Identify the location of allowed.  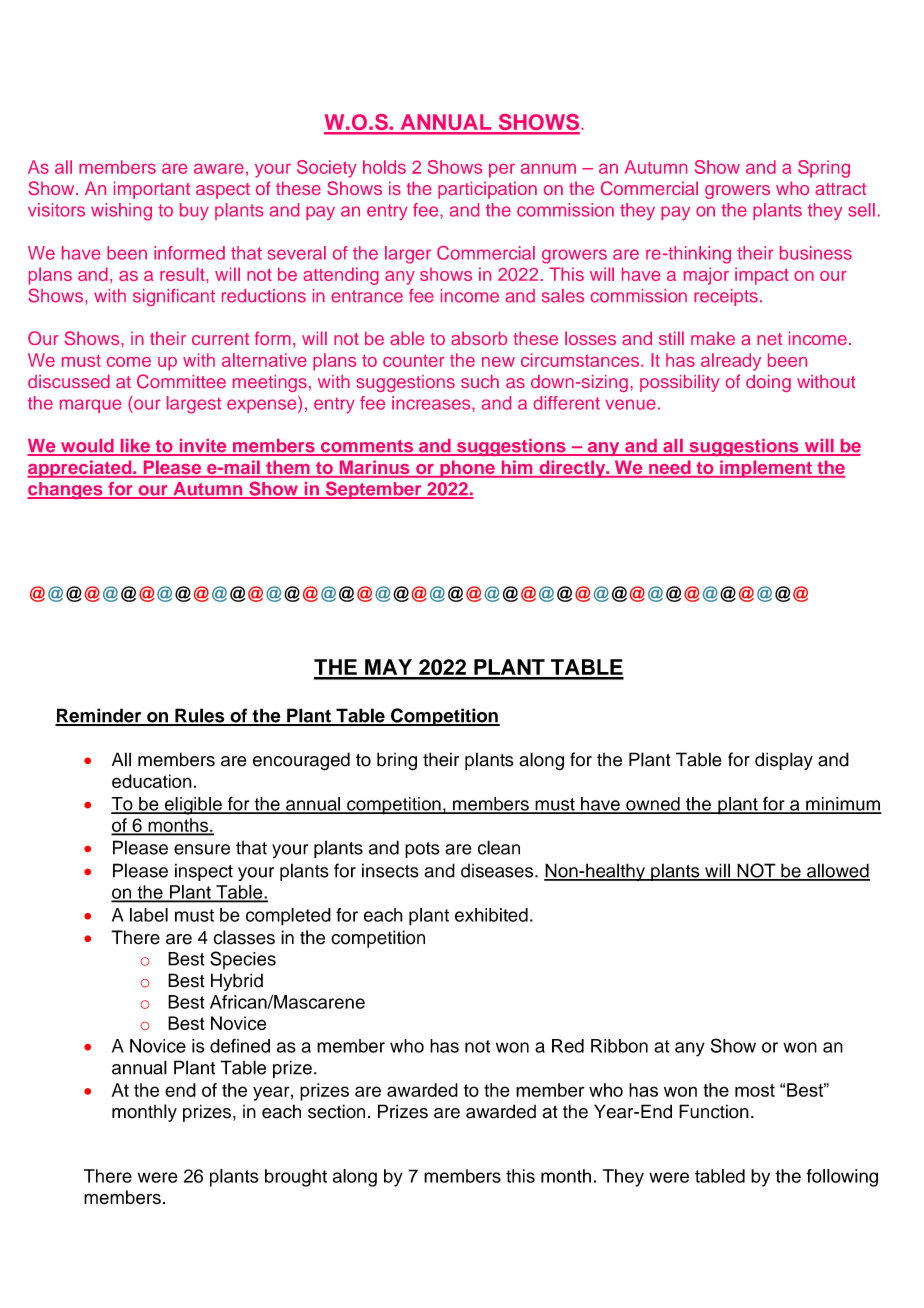
(837, 871).
